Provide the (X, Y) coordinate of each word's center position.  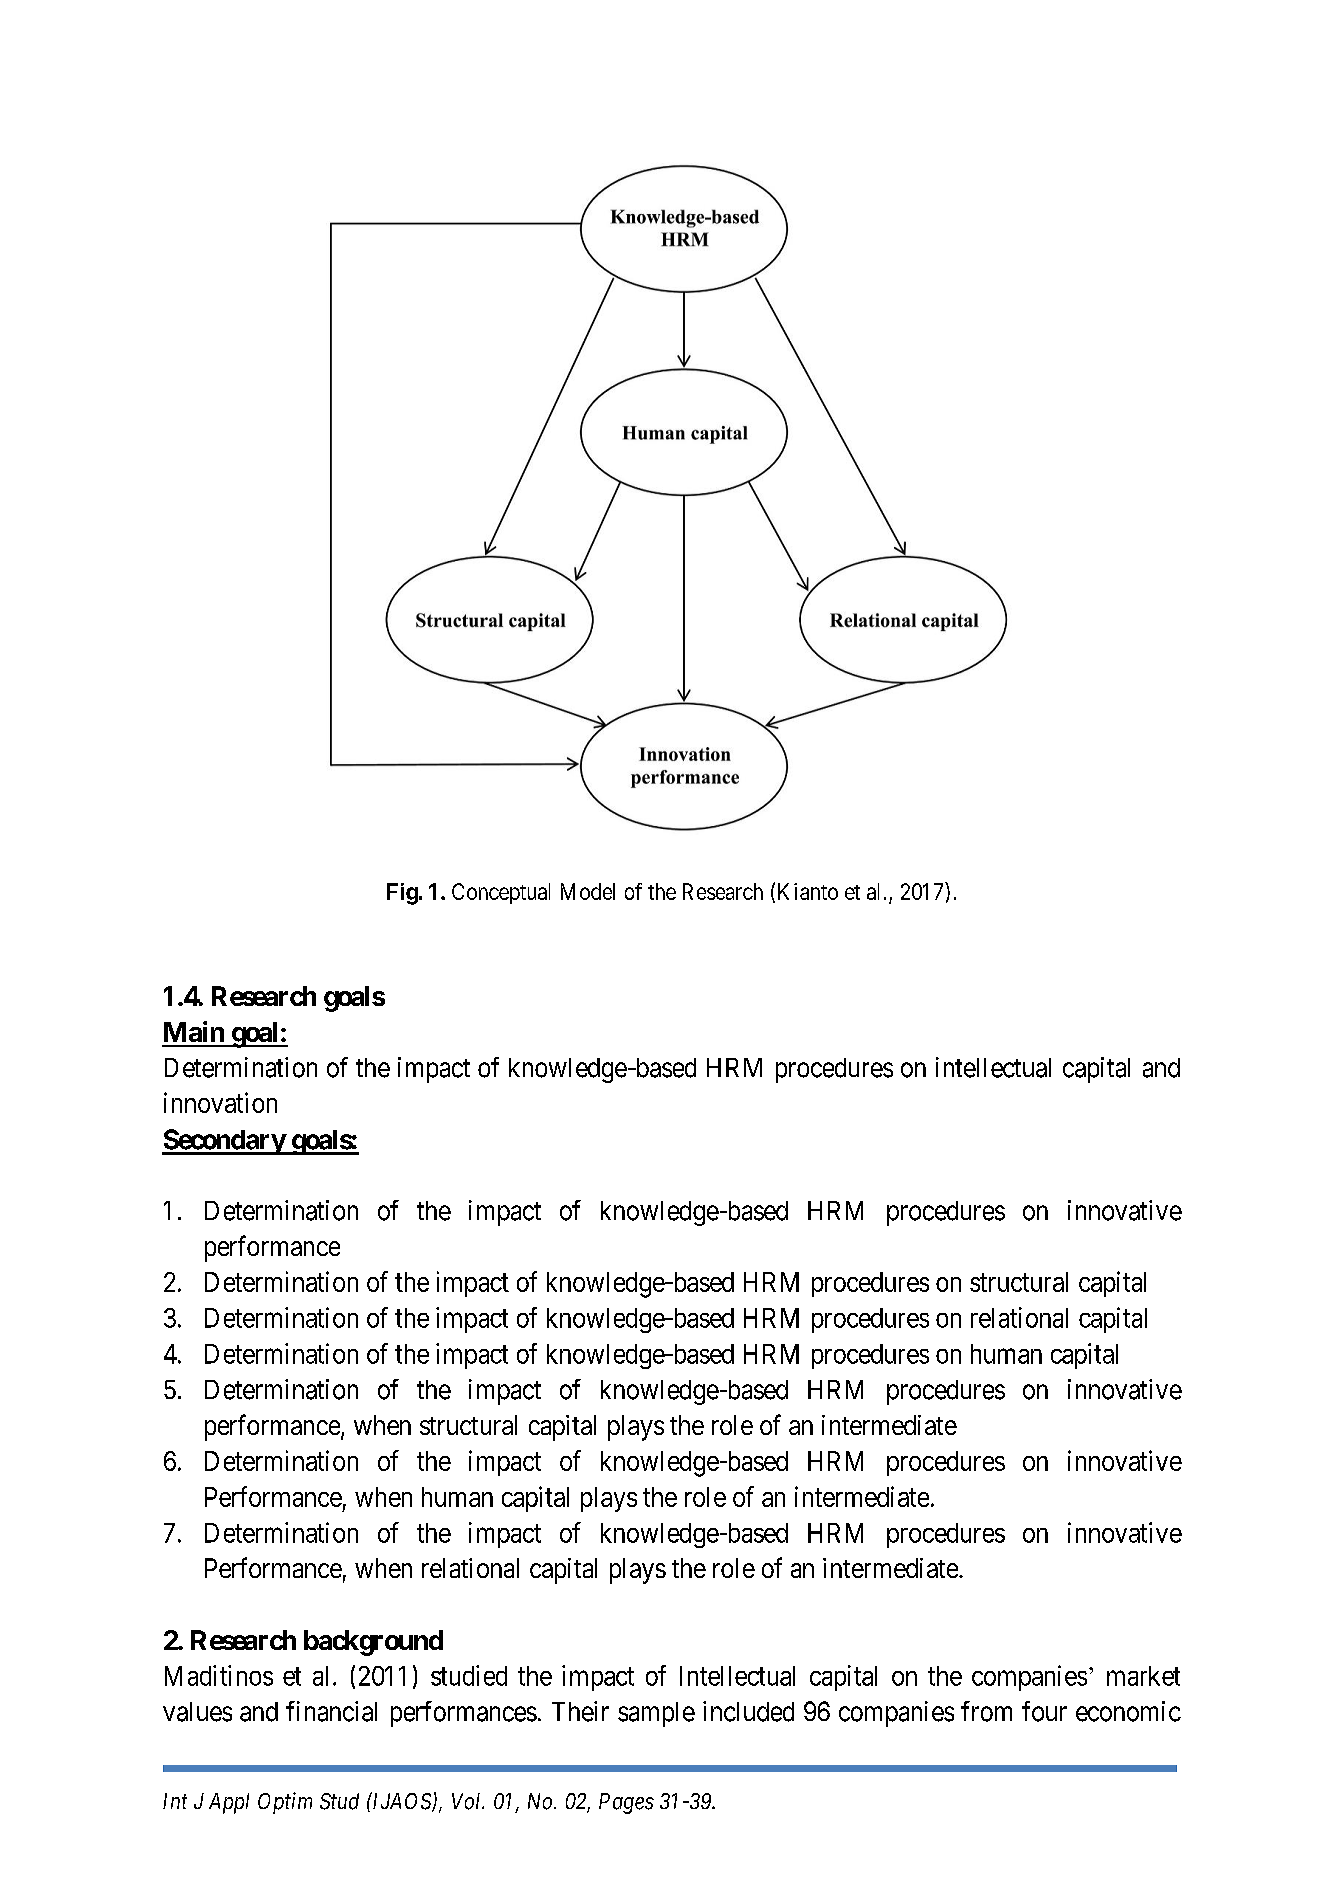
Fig (402, 894)
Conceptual (501, 893)
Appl (229, 1803)
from (986, 1711)
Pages (626, 1803)
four (1044, 1711)
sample (656, 1714)
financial (331, 1711)
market (1143, 1676)
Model (588, 891)
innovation (220, 1102)
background (373, 1643)
